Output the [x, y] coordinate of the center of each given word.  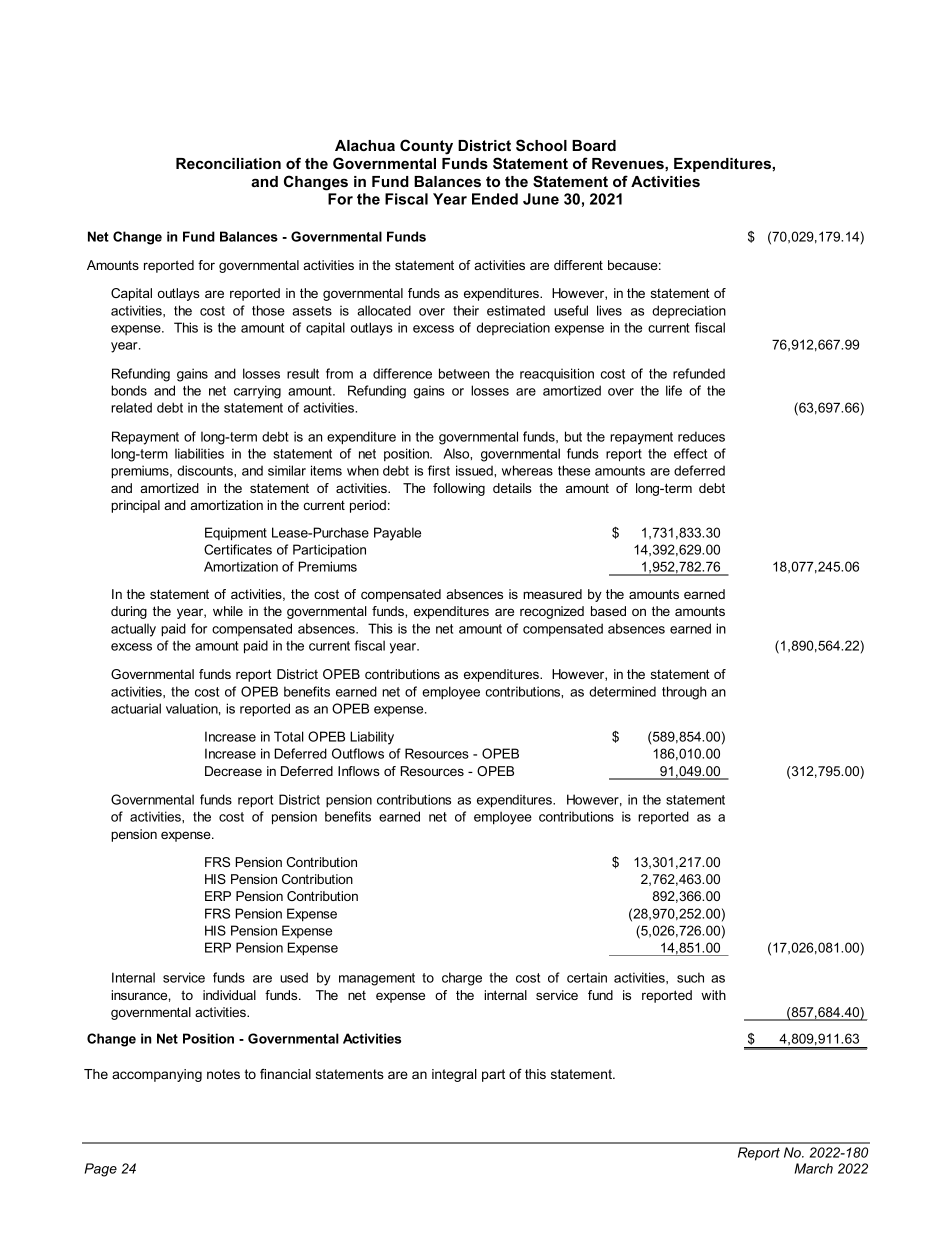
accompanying [157, 1075]
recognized [552, 612]
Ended [495, 199]
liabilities [199, 453]
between [464, 373]
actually [133, 630]
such [690, 977]
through [684, 693]
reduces [701, 436]
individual [229, 995]
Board [594, 145]
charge [462, 979]
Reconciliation [228, 163]
